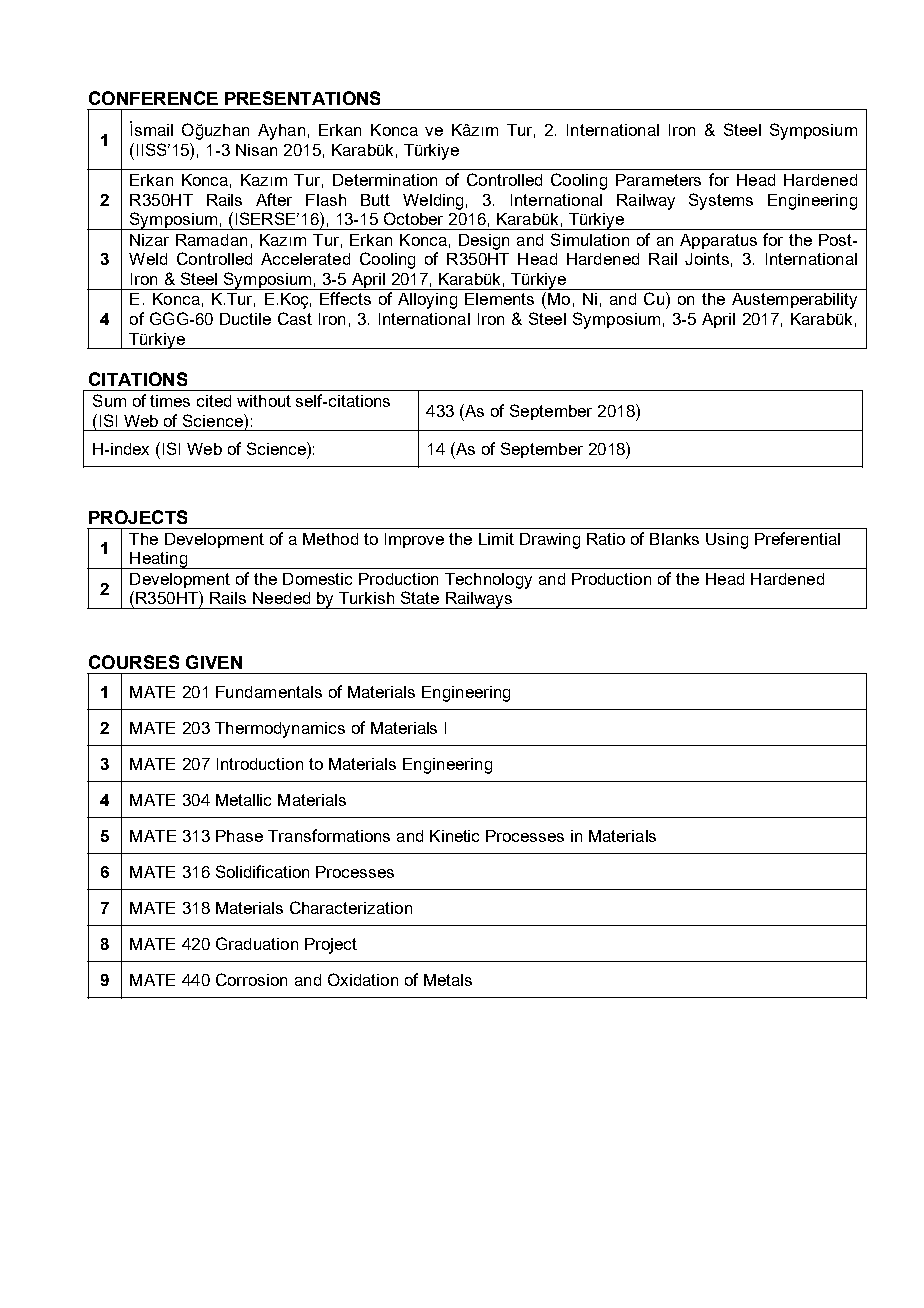  Describe the element at coordinates (385, 180) in the screenshot. I see `Determination` at that location.
